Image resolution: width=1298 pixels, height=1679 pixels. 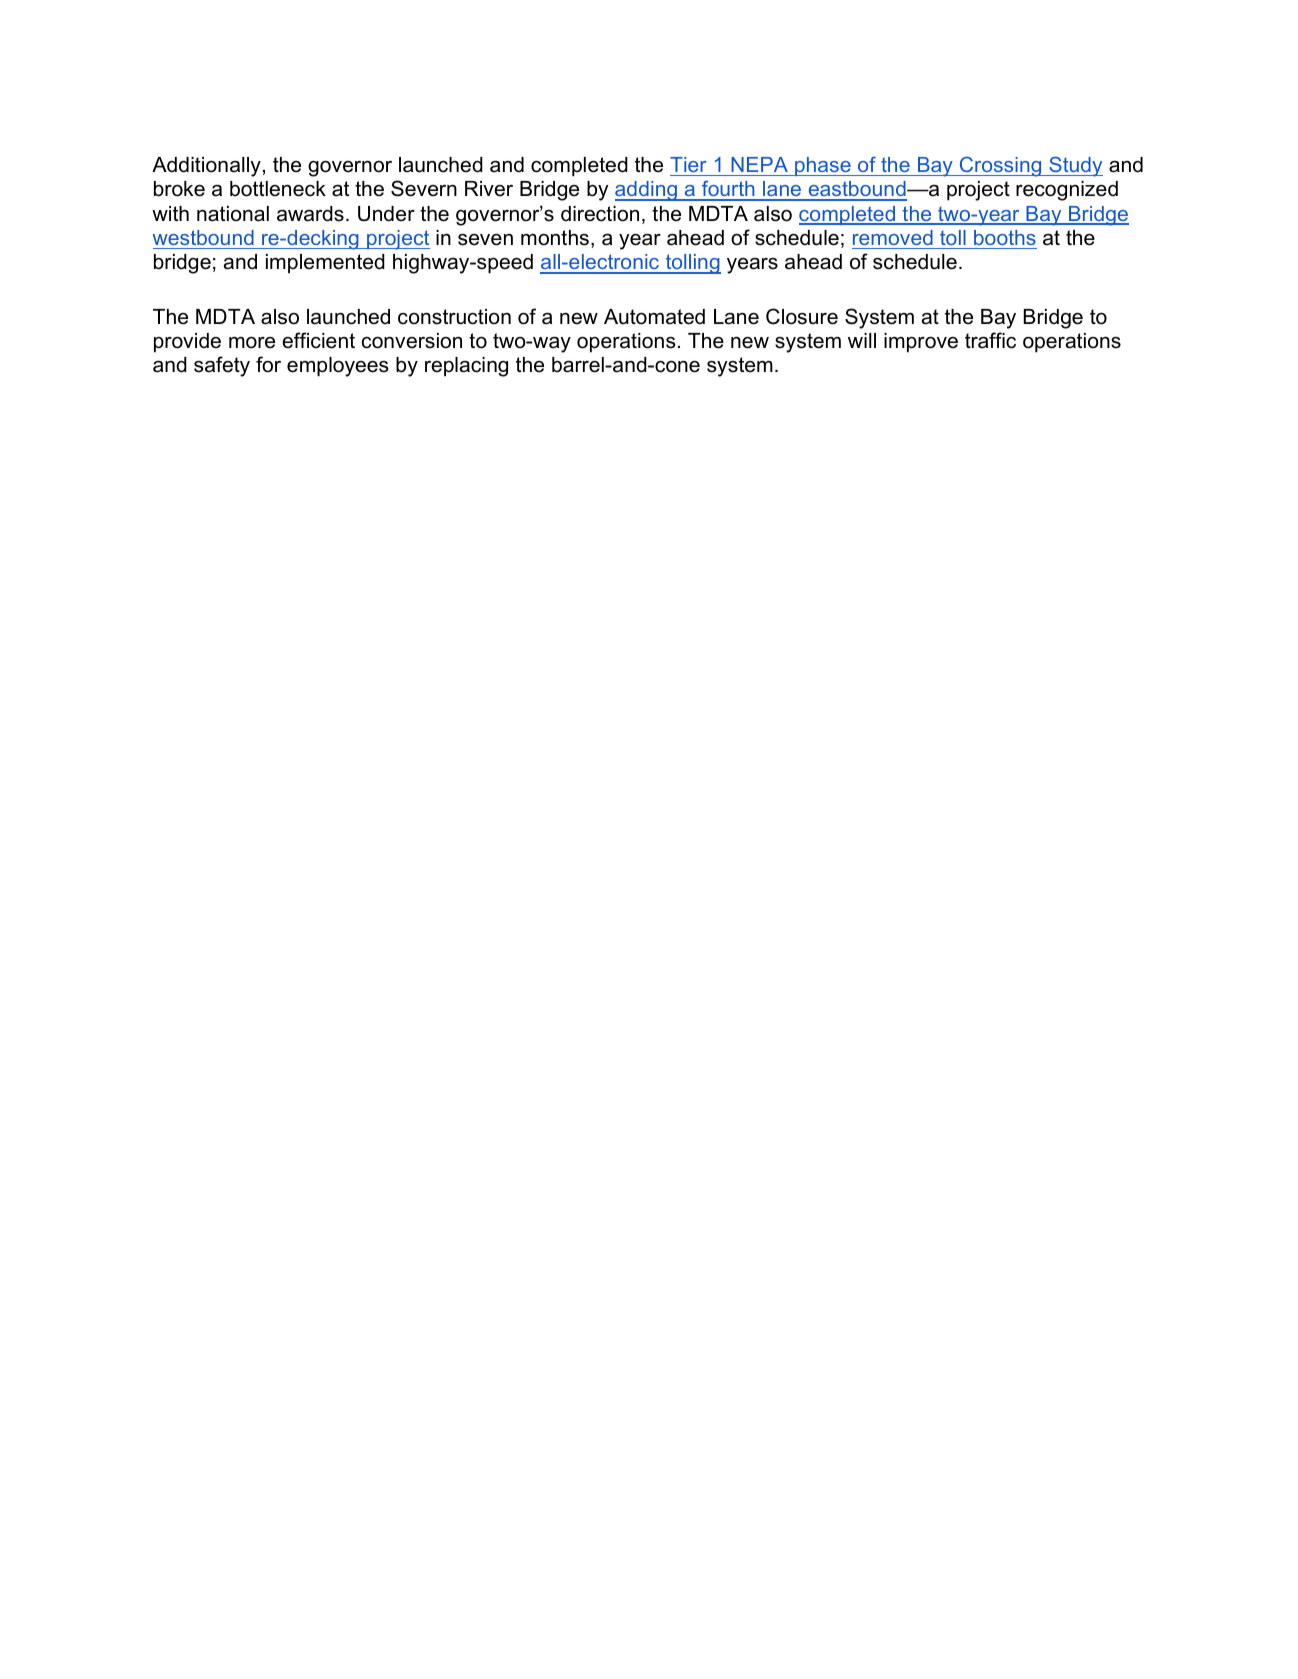 What do you see at coordinates (466, 367) in the page?
I see `replacing` at bounding box center [466, 367].
